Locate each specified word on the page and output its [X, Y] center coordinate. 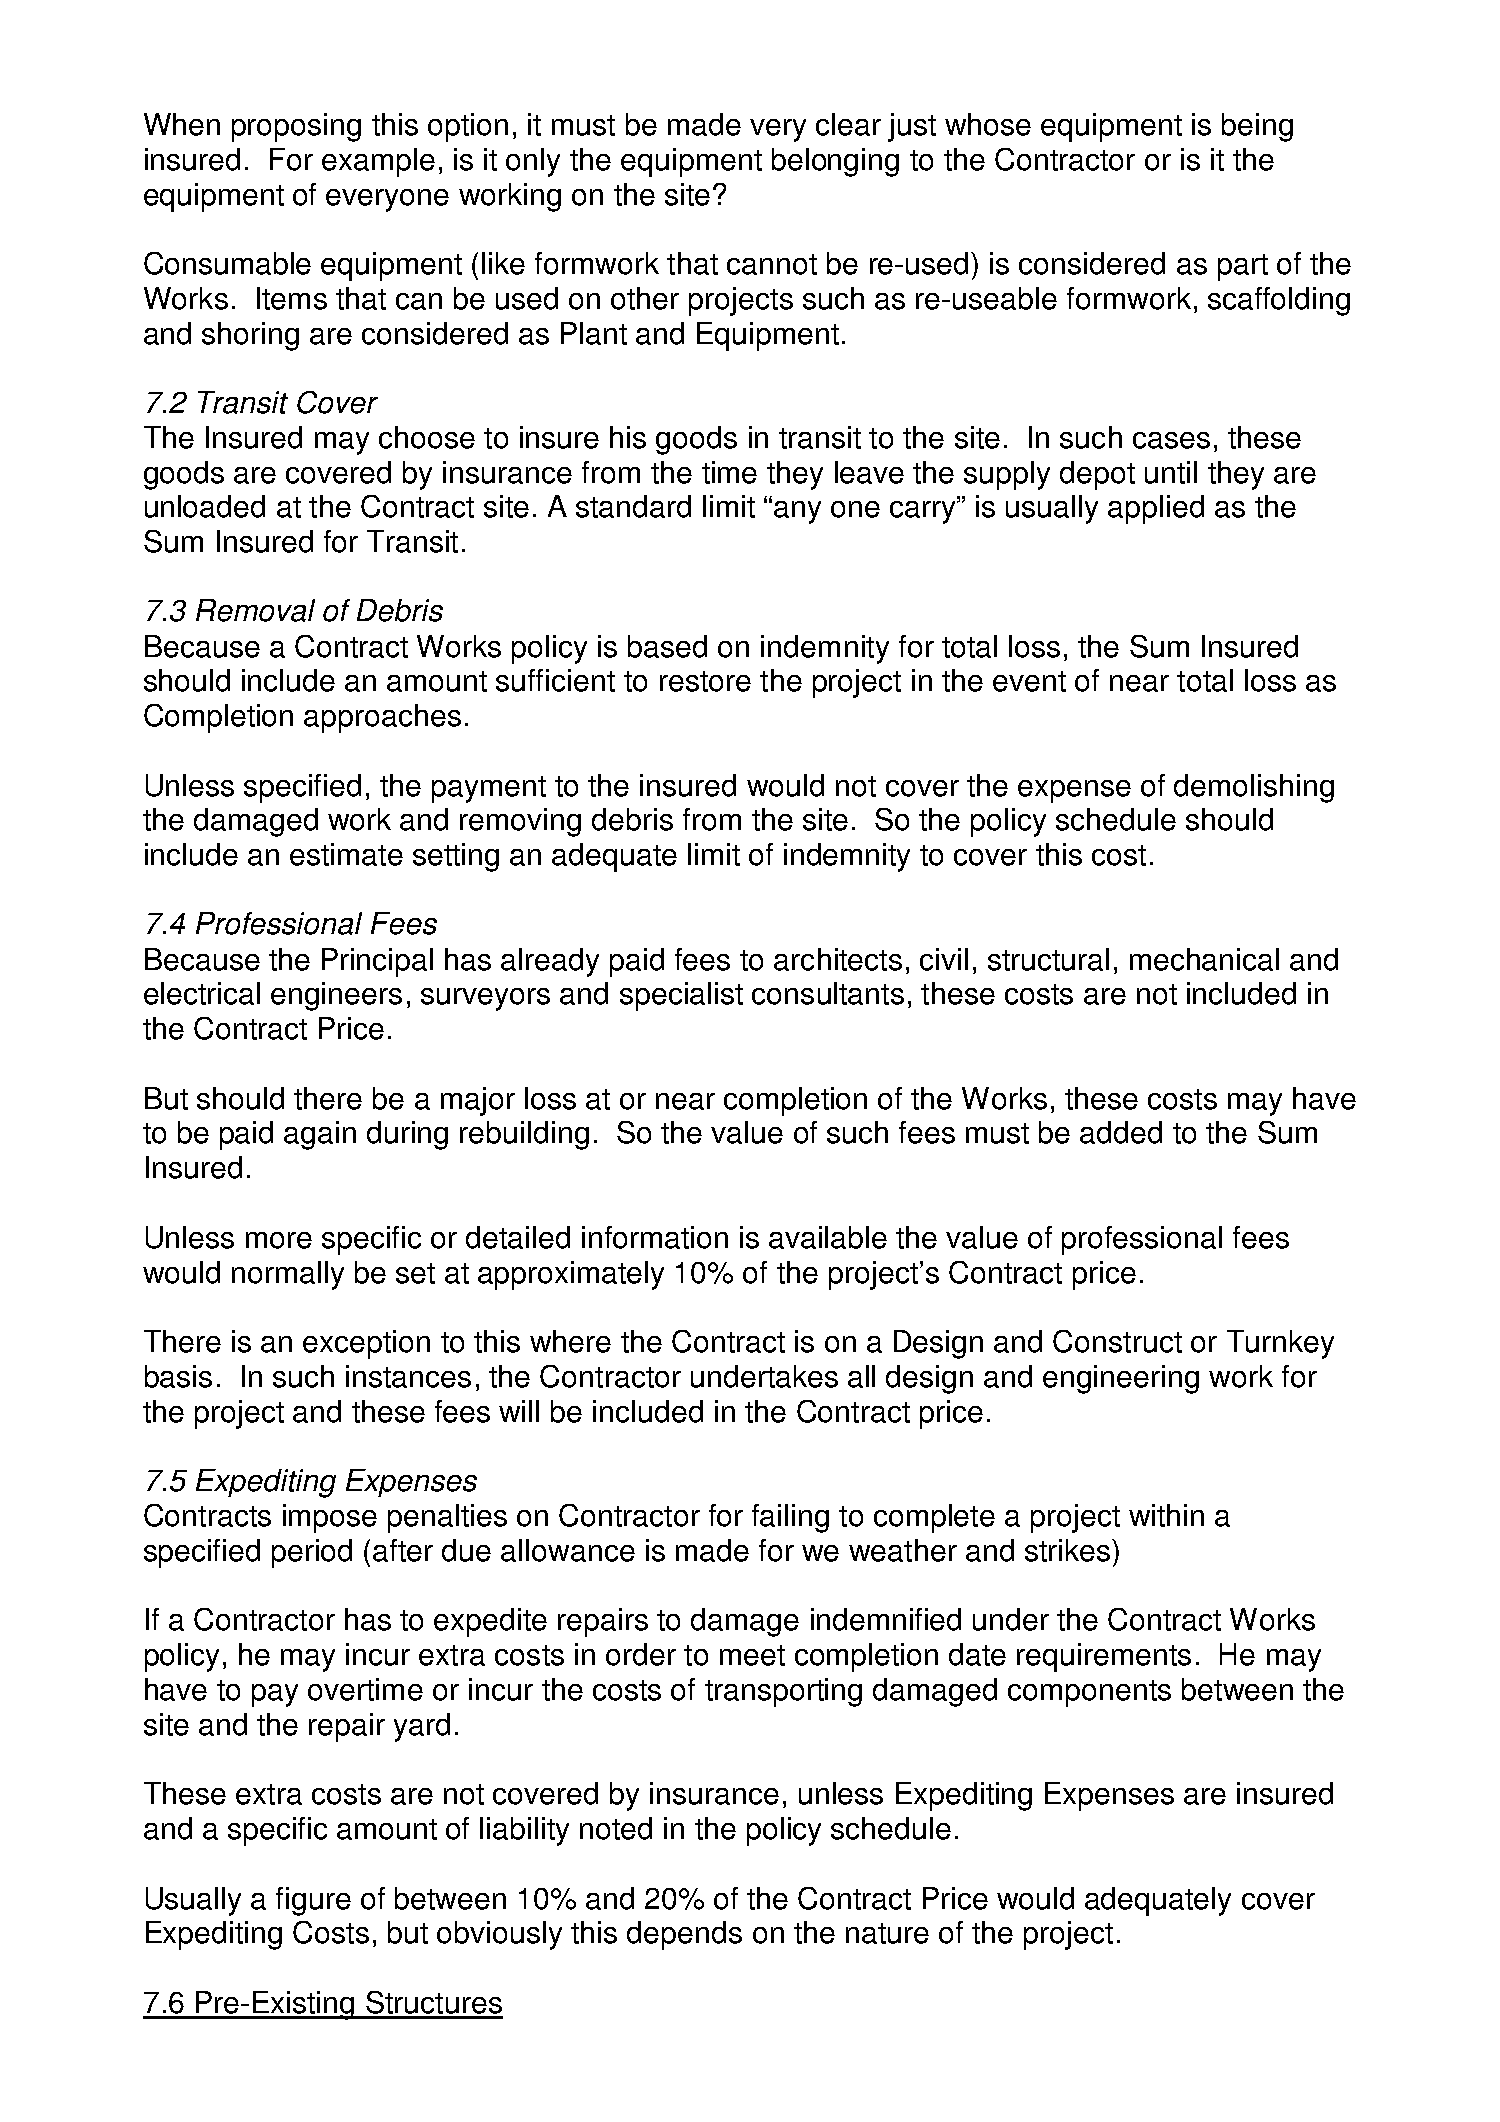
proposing [296, 127]
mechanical [1204, 959]
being [1257, 127]
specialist [681, 996]
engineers [336, 996]
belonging [835, 162]
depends [684, 1935]
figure [313, 1901]
